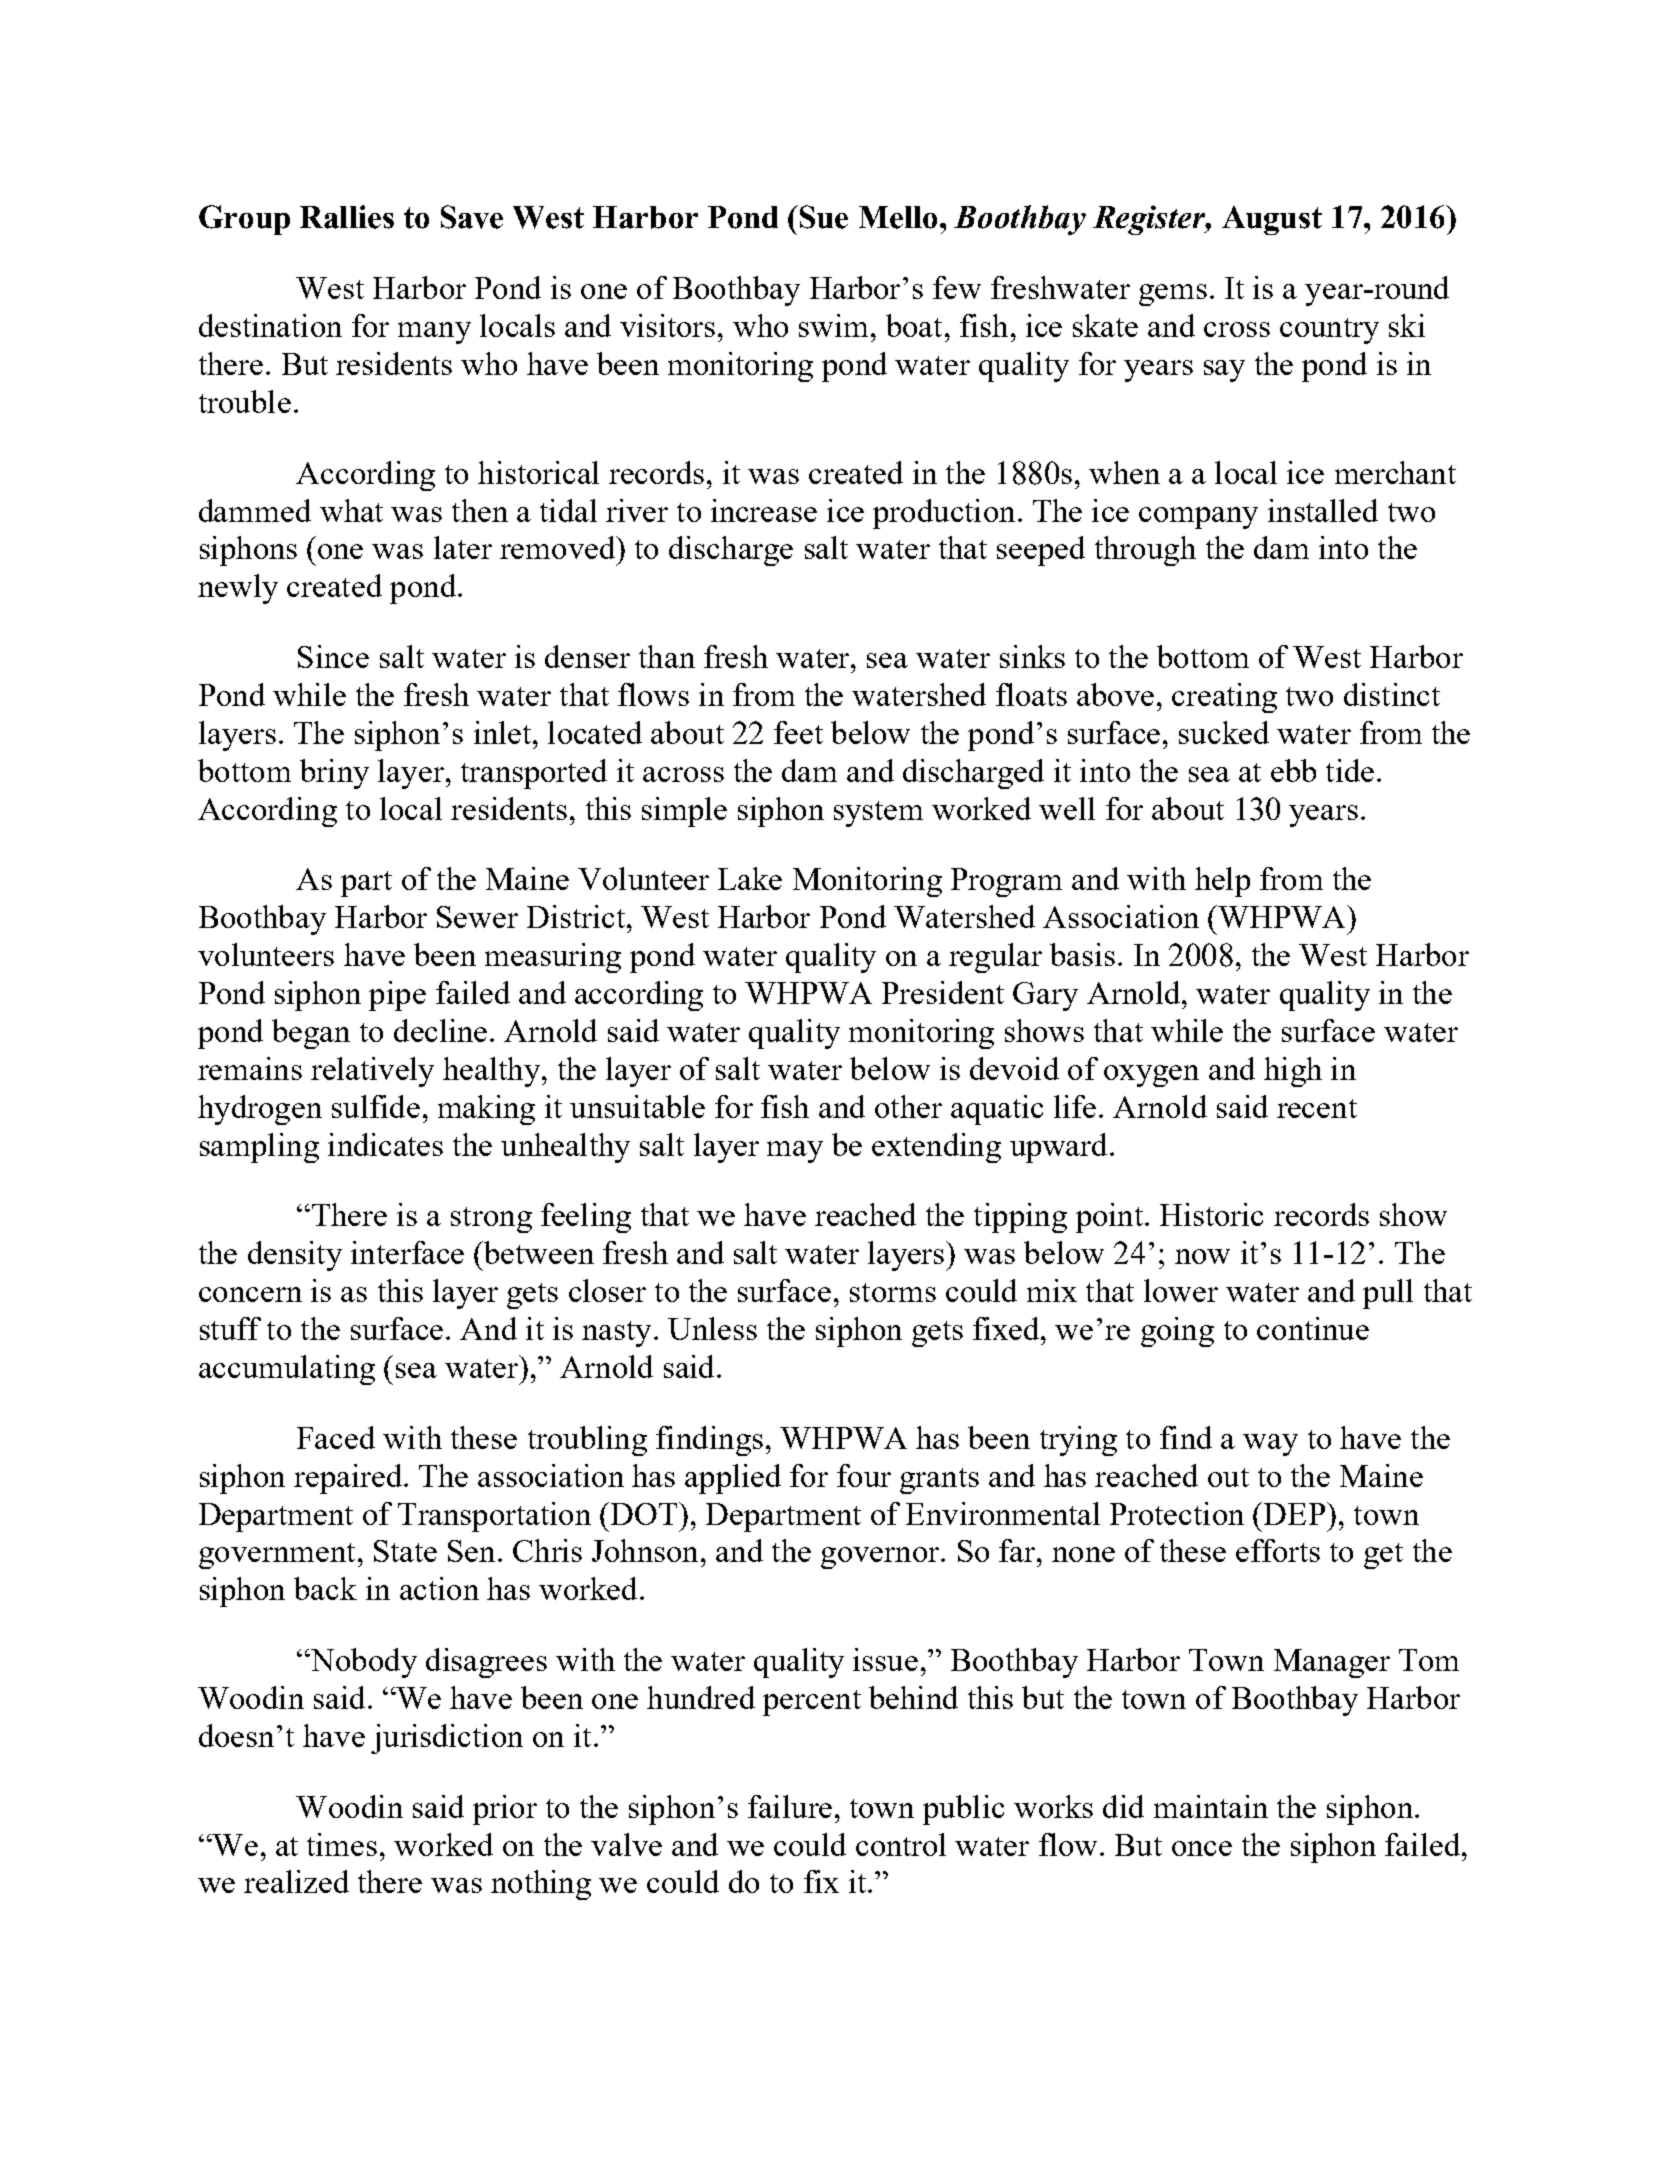 This document has height=2174, width=1680. I want to click on Rallies, so click(347, 217).
